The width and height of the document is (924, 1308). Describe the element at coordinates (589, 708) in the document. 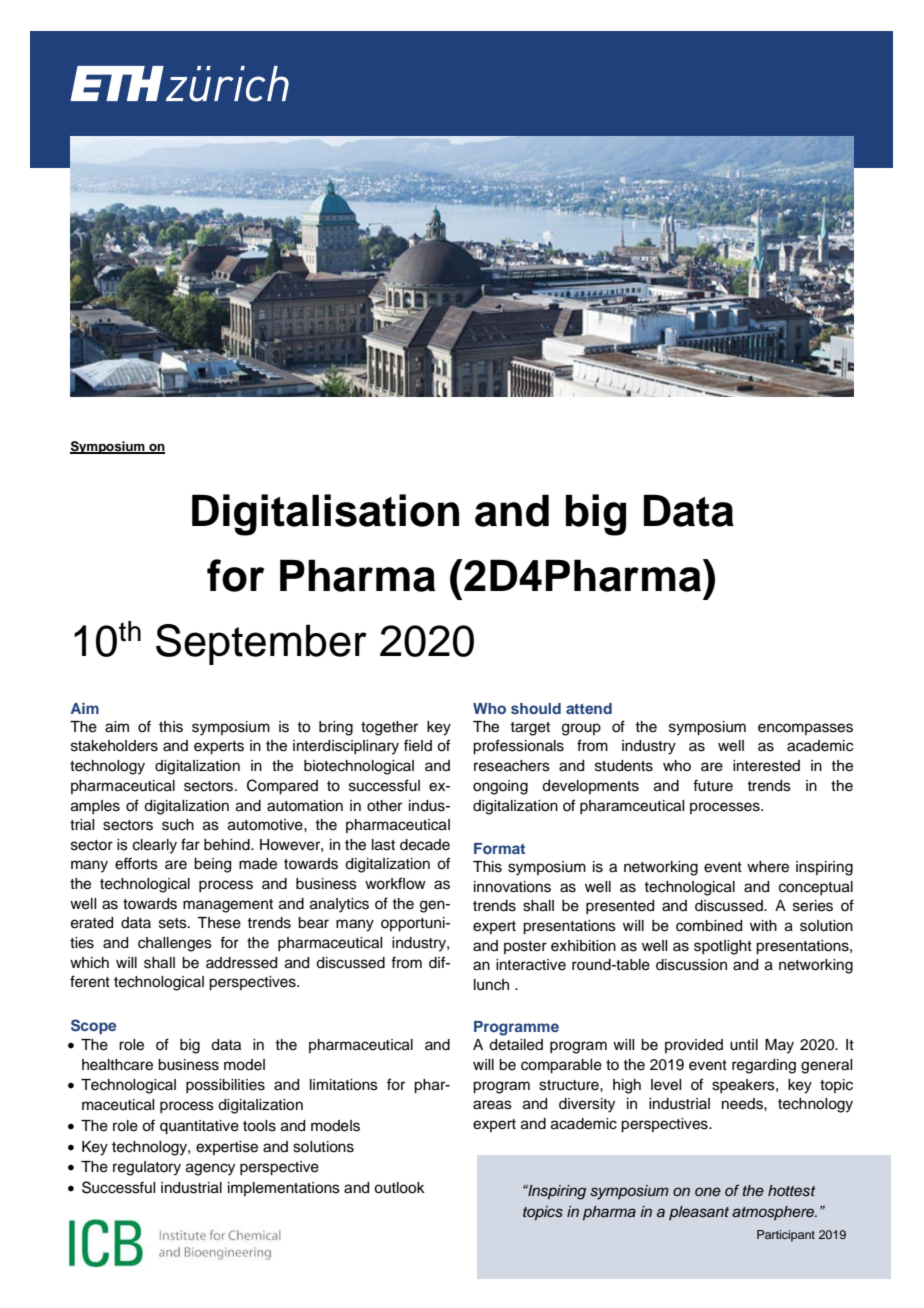

I see `attend` at that location.
